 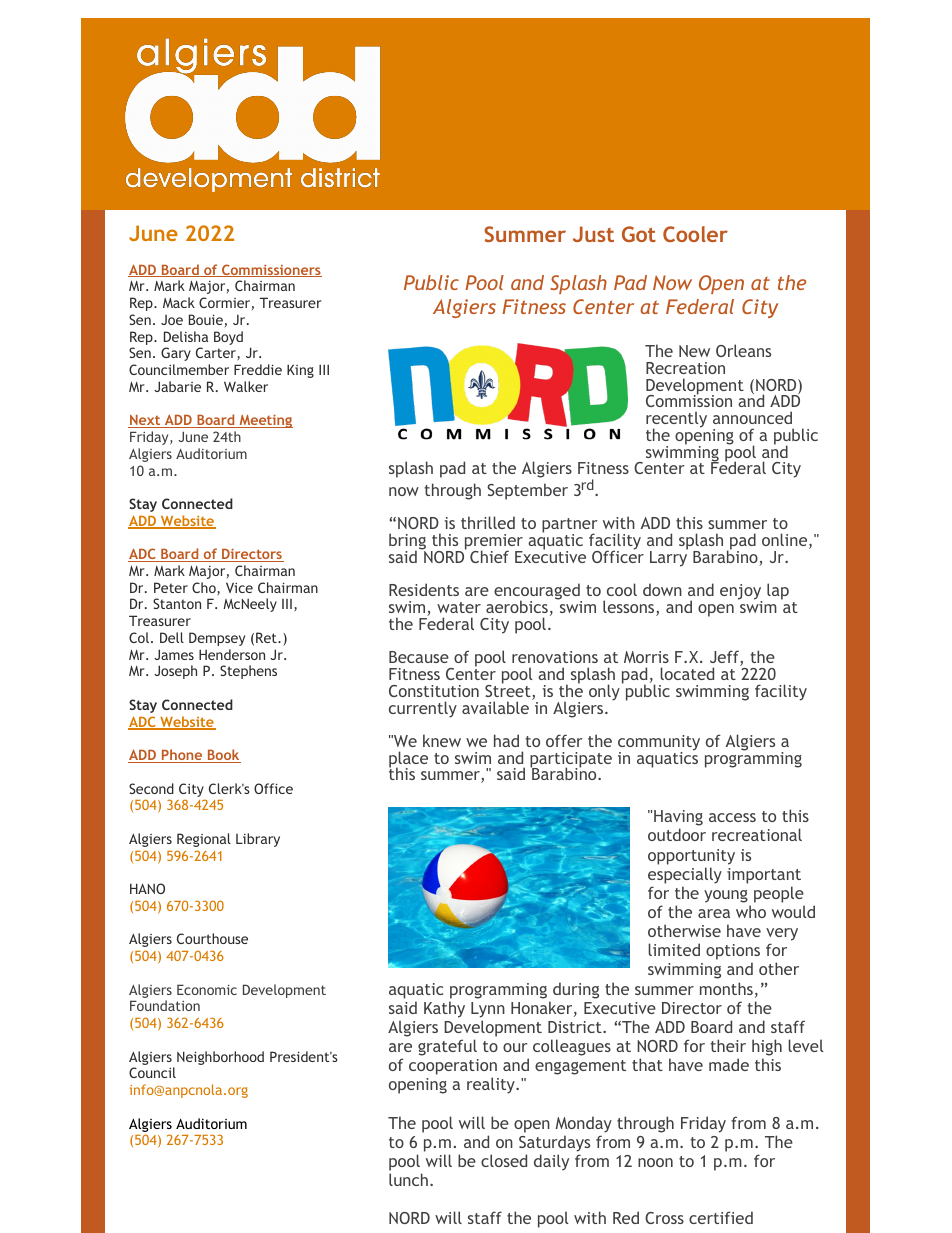 What do you see at coordinates (204, 840) in the image?
I see `Regional` at bounding box center [204, 840].
